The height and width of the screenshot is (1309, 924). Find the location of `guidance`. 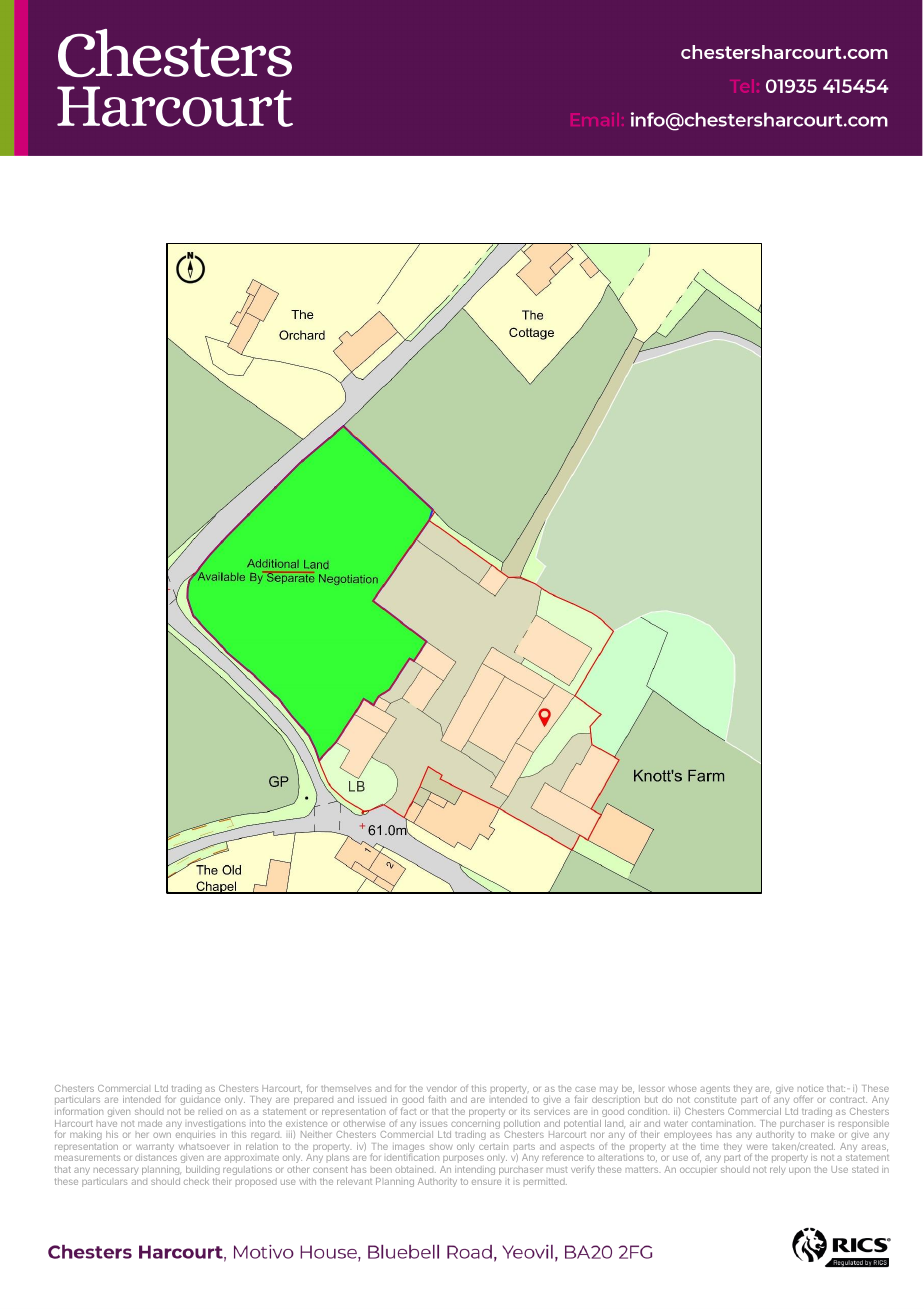

guidance is located at coordinates (200, 1100).
